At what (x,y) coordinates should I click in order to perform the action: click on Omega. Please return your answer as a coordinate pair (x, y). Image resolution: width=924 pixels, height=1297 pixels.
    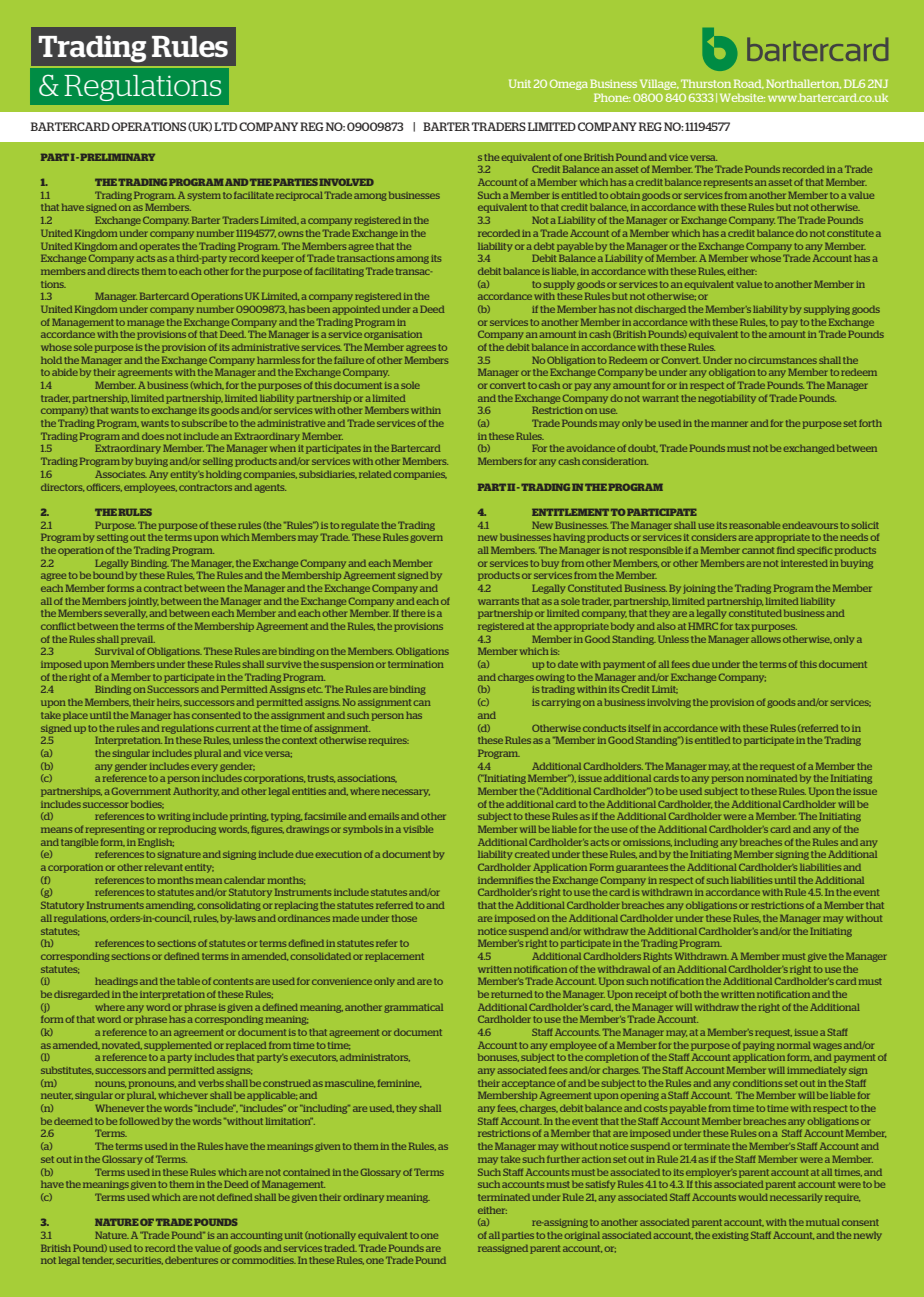
    Looking at the image, I should click on (569, 84).
